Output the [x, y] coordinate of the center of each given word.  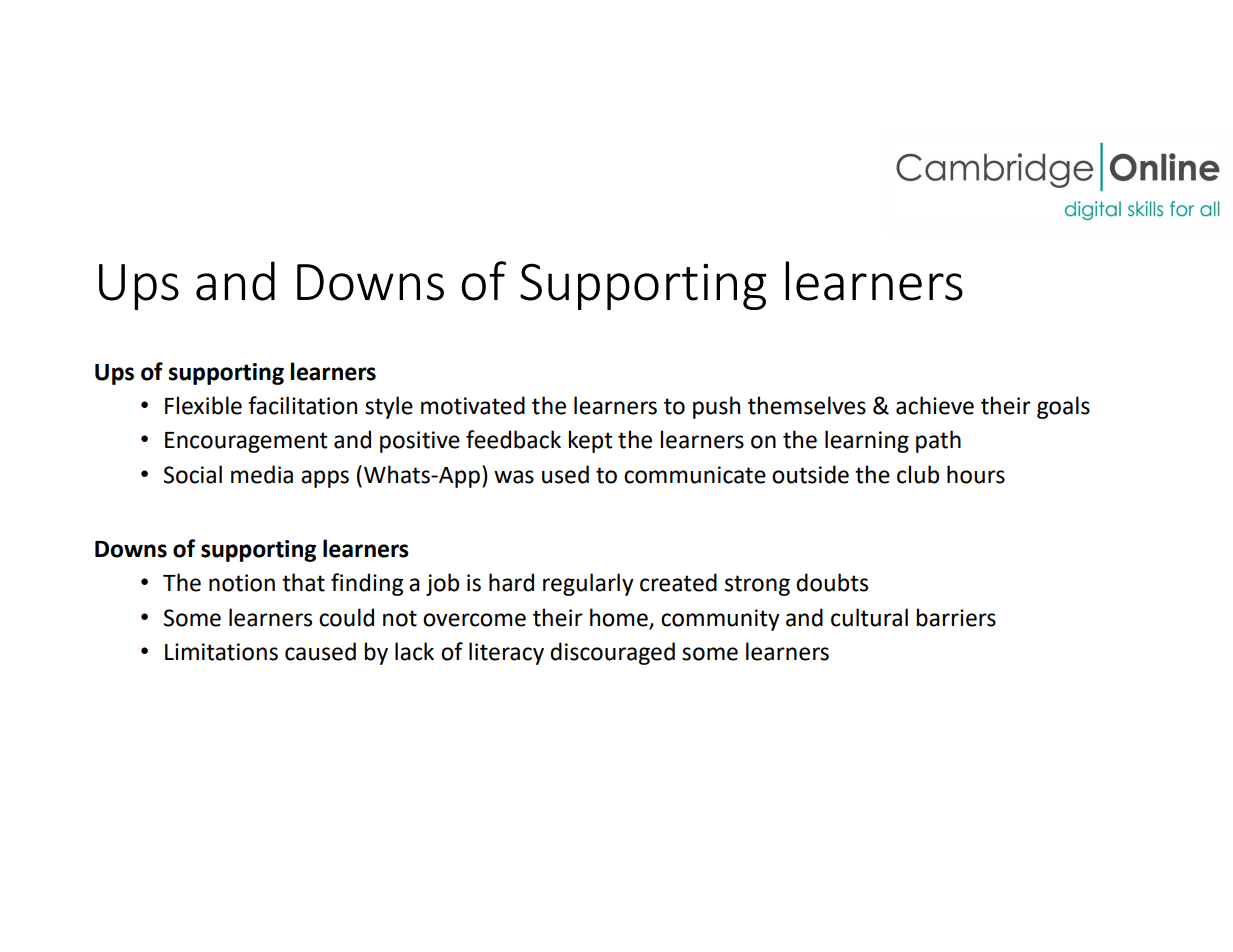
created [678, 582]
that [303, 582]
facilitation [302, 405]
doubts [832, 582]
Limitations [221, 652]
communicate [695, 475]
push [716, 407]
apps [325, 479]
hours [976, 474]
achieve [935, 405]
